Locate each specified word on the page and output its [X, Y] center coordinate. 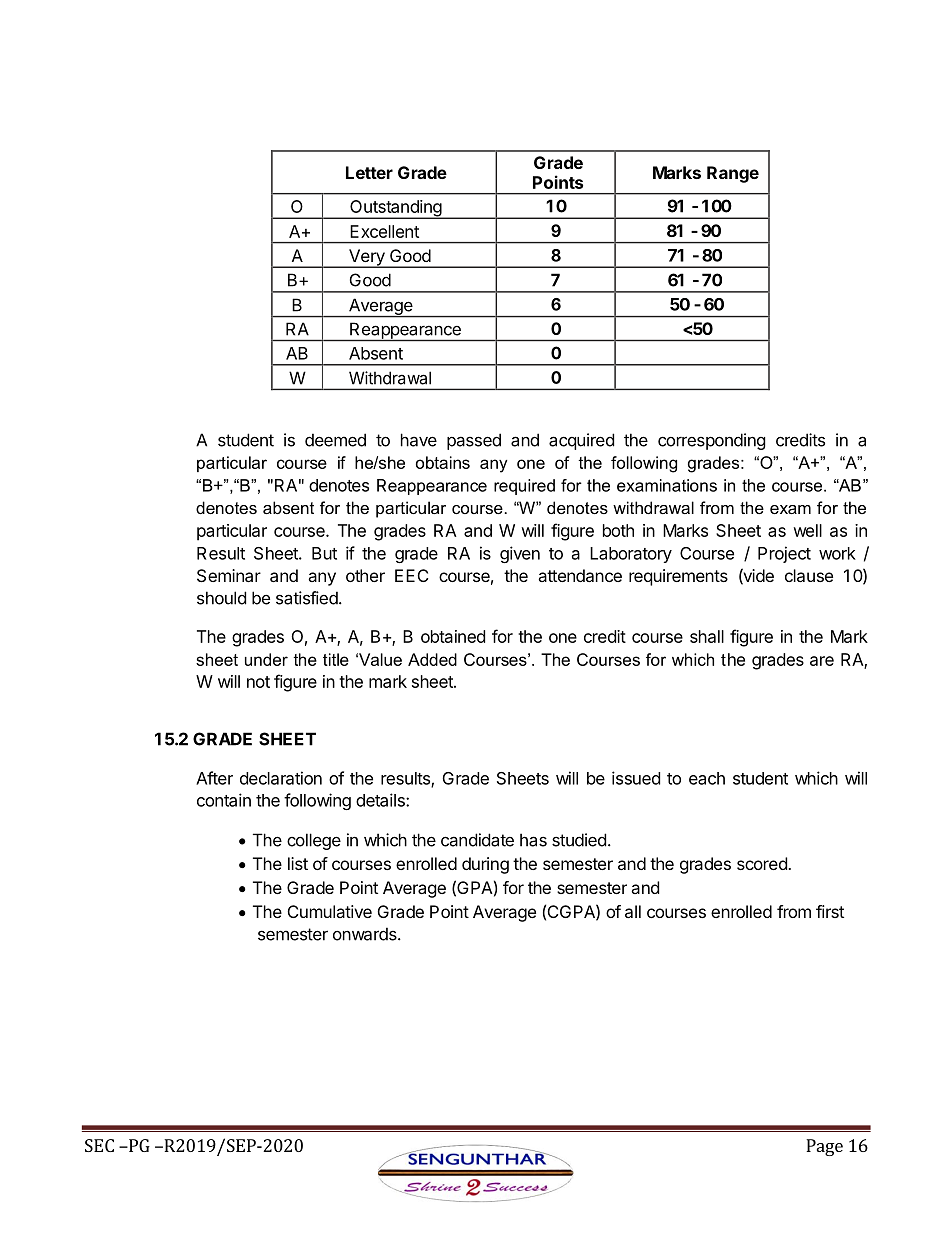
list [298, 863]
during [485, 865]
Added [432, 659]
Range [733, 174]
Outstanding [395, 209]
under [266, 659]
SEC [99, 1145]
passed [474, 441]
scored [763, 863]
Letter [369, 172]
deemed [335, 440]
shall [707, 636]
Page [824, 1147]
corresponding [712, 441]
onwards [366, 934]
